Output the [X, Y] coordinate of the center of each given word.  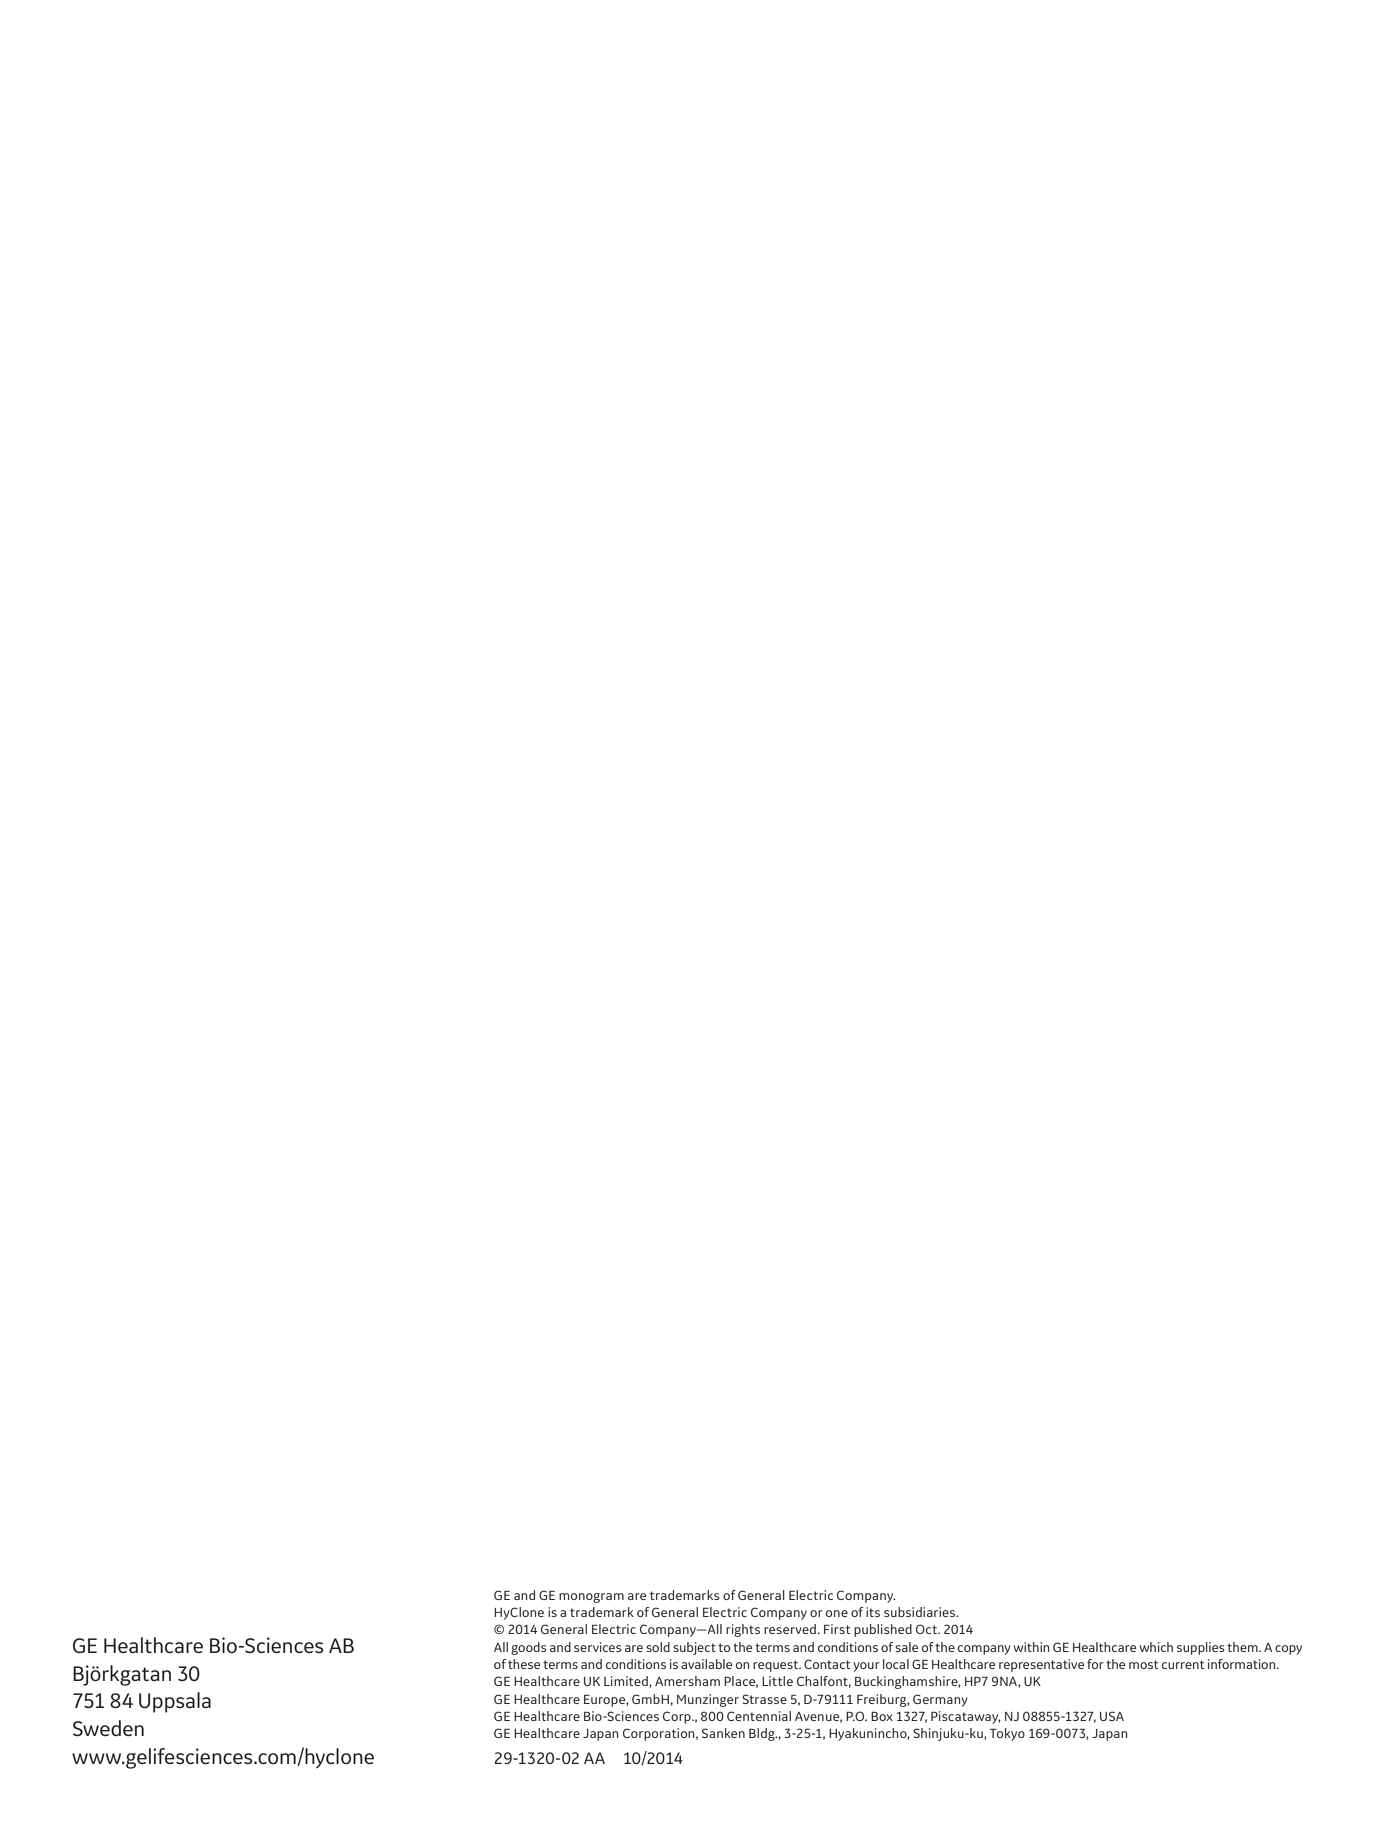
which [1156, 1647]
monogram [591, 1598]
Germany [940, 1700]
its [873, 1612]
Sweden [108, 1728]
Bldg [763, 1734]
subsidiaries [921, 1612]
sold [658, 1647]
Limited [627, 1682]
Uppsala [175, 1702]
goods [529, 1648]
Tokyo [1007, 1734]
